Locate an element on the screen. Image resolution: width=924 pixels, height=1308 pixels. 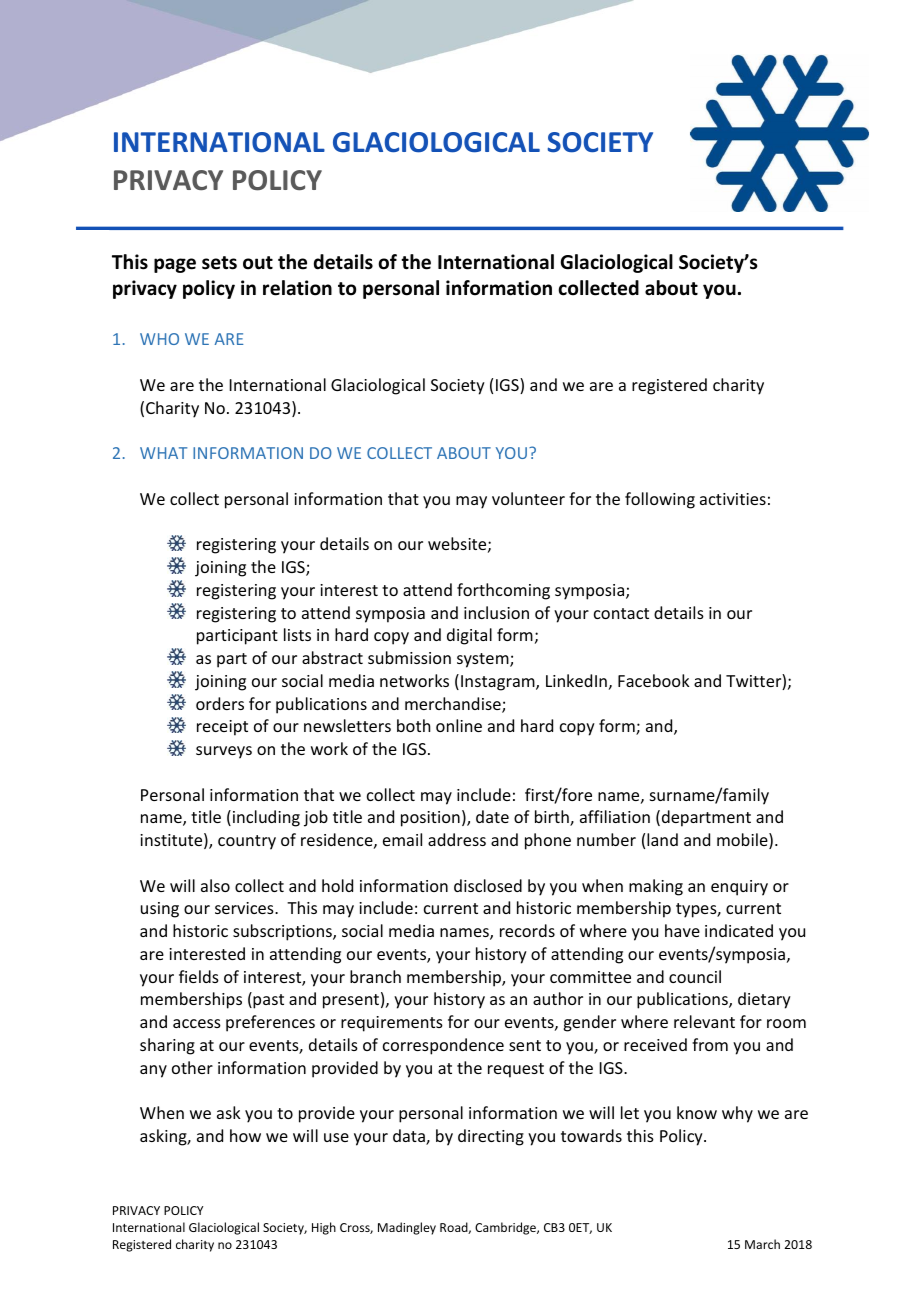
Facebook is located at coordinates (654, 680).
